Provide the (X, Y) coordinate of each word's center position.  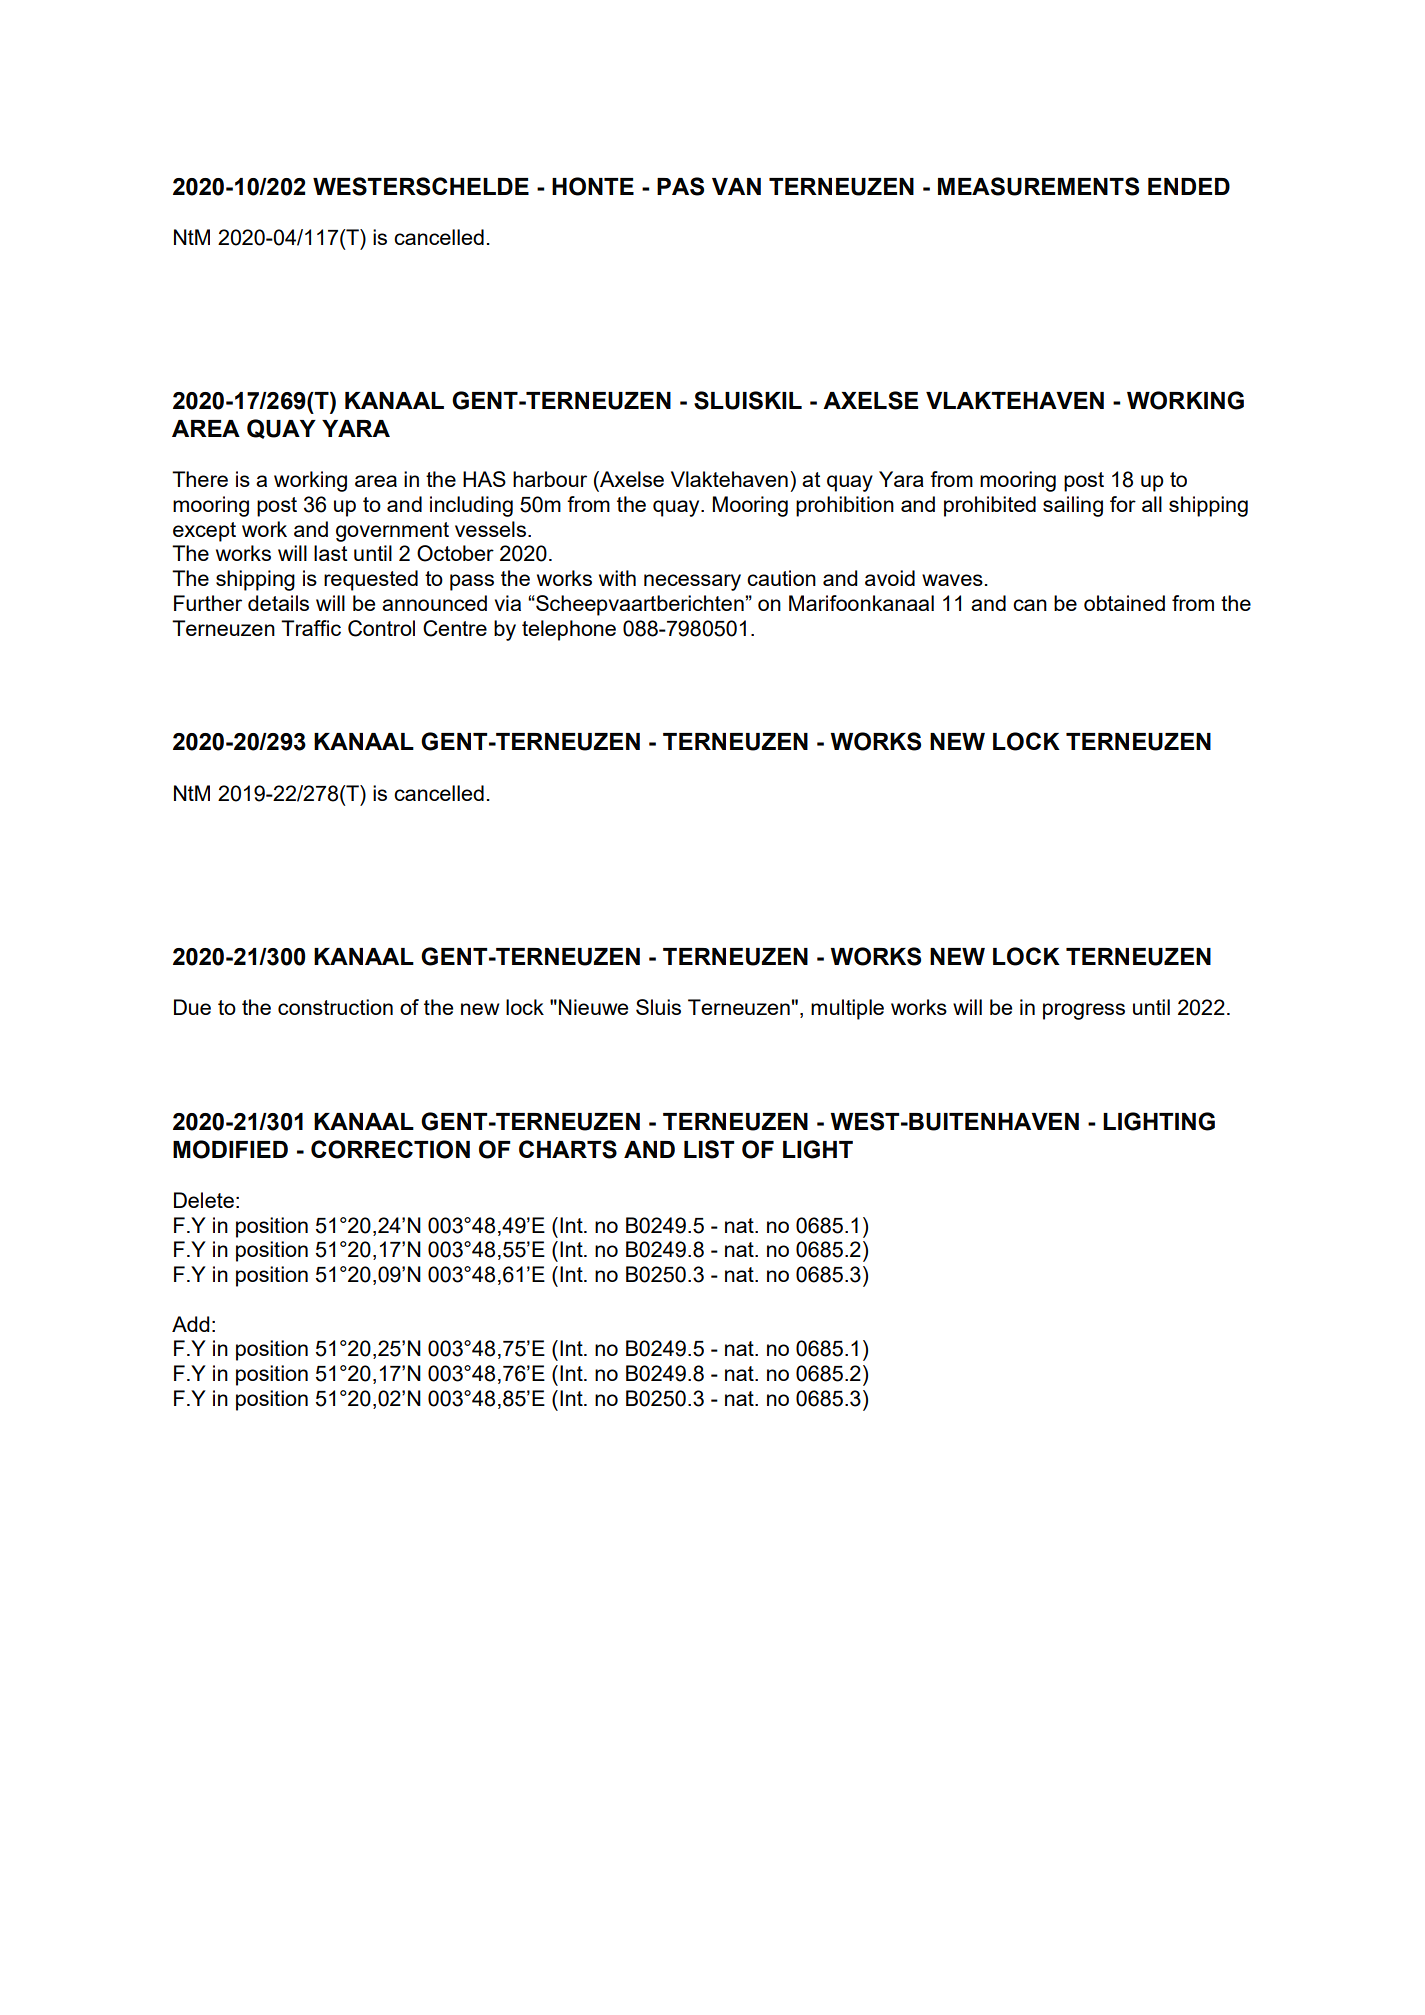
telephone (569, 630)
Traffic (311, 628)
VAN (736, 186)
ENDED (1189, 186)
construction (335, 1007)
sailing (1073, 506)
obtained (1124, 603)
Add (191, 1324)
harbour (550, 479)
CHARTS (568, 1149)
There (200, 479)
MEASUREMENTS (1038, 186)
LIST (709, 1149)
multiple (847, 1009)
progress (1084, 1011)
